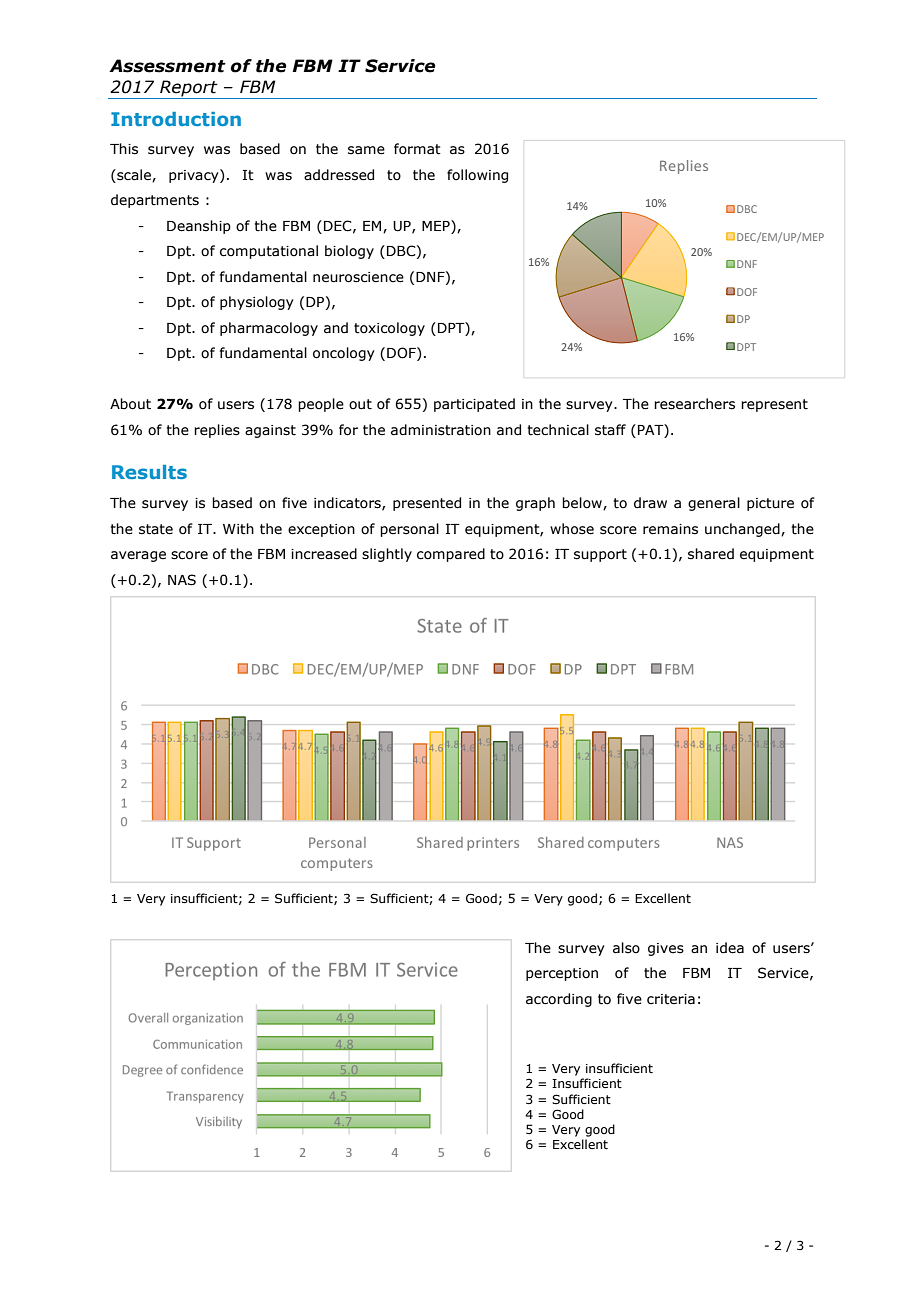 The width and height of the document is (924, 1308). What do you see at coordinates (257, 303) in the document?
I see `physiology` at bounding box center [257, 303].
